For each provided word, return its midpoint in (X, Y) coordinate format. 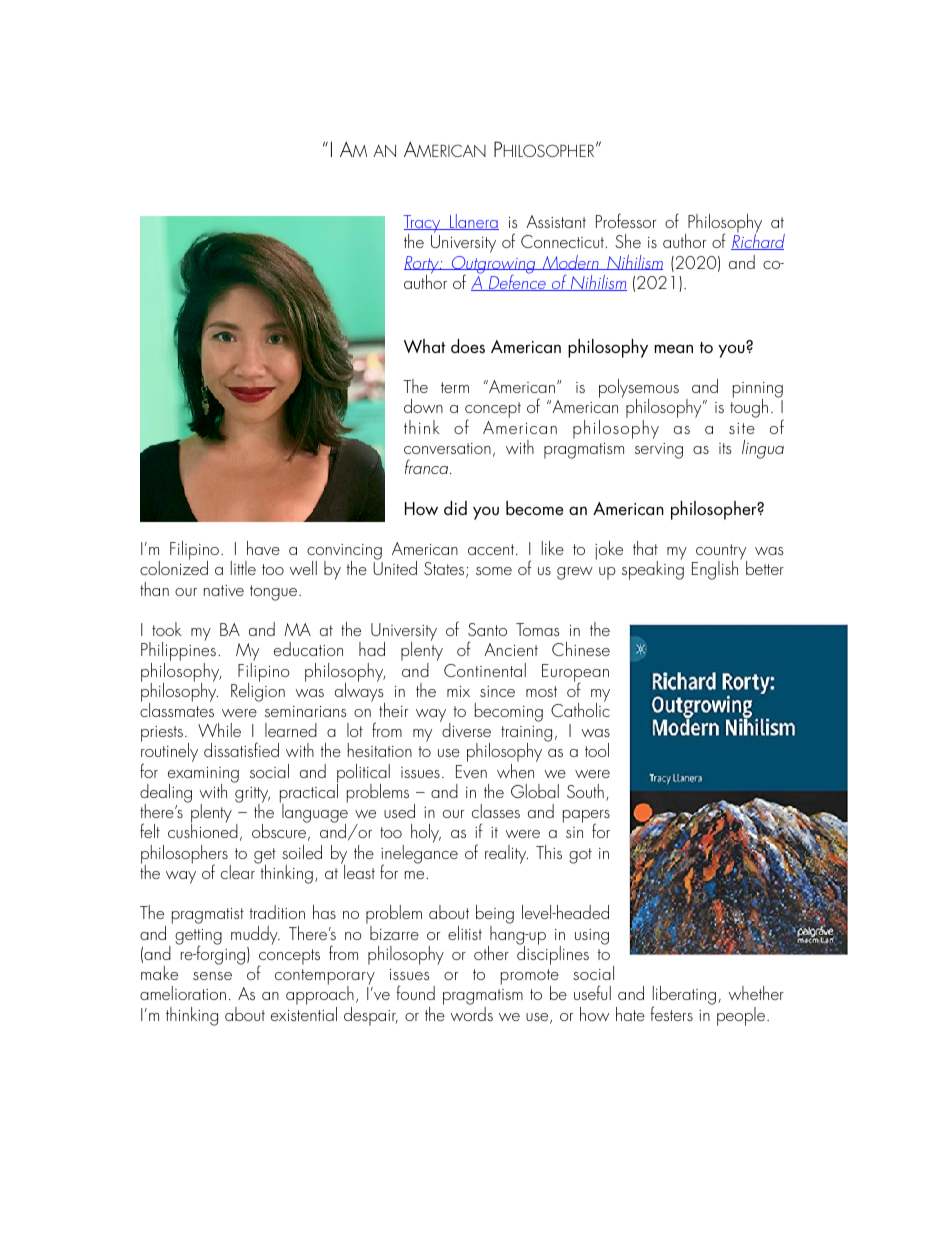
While (219, 730)
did (455, 508)
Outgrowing (493, 266)
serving (659, 451)
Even (471, 771)
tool (597, 750)
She (628, 241)
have (263, 548)
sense (212, 976)
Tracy (423, 225)
